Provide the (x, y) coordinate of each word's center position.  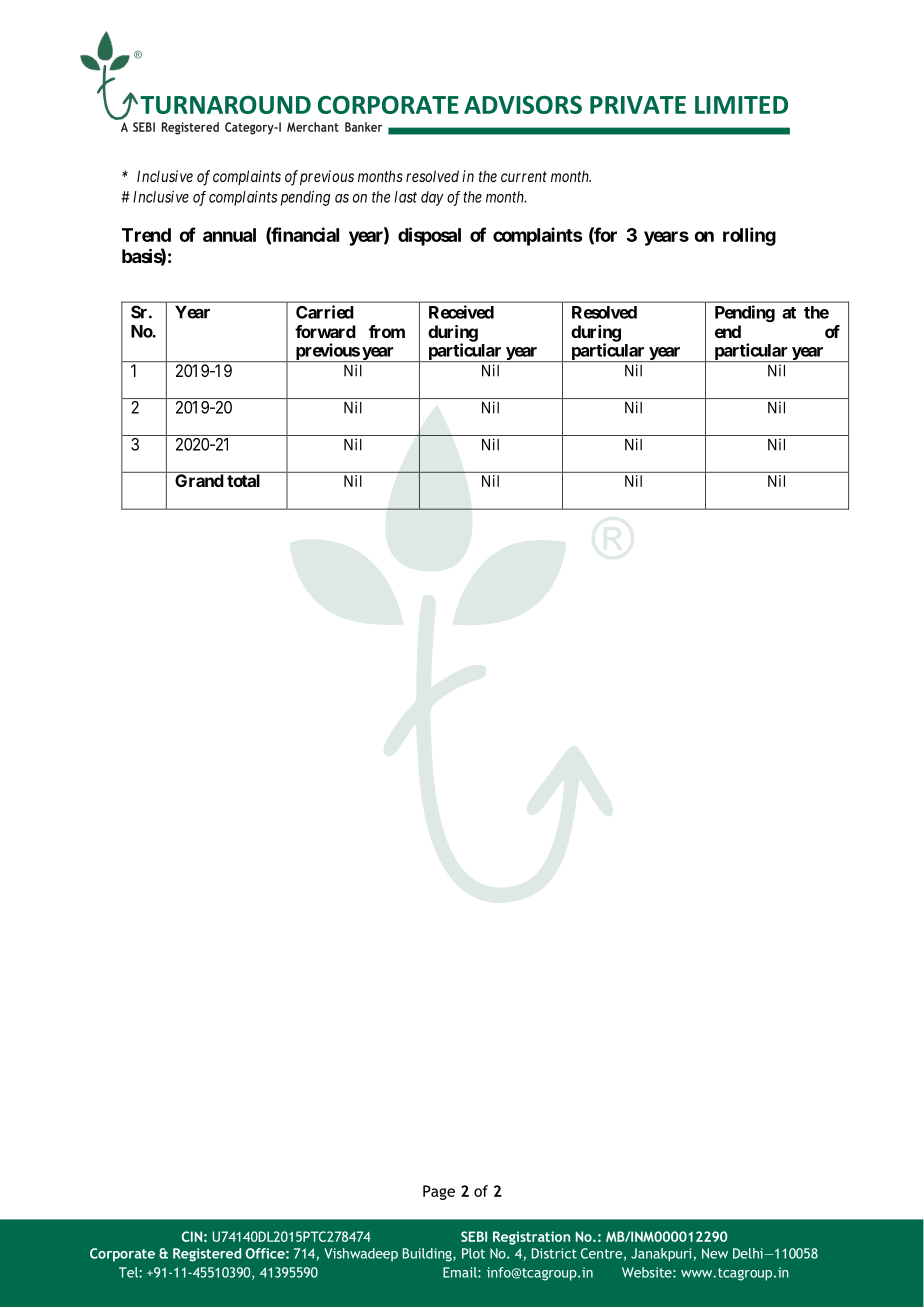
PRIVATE (638, 105)
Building (428, 1255)
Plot (473, 1253)
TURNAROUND (225, 105)
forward (325, 331)
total (243, 480)
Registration (531, 1238)
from (387, 331)
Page (439, 1192)
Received (461, 312)
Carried (325, 312)
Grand (199, 480)
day (432, 198)
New (715, 1253)
